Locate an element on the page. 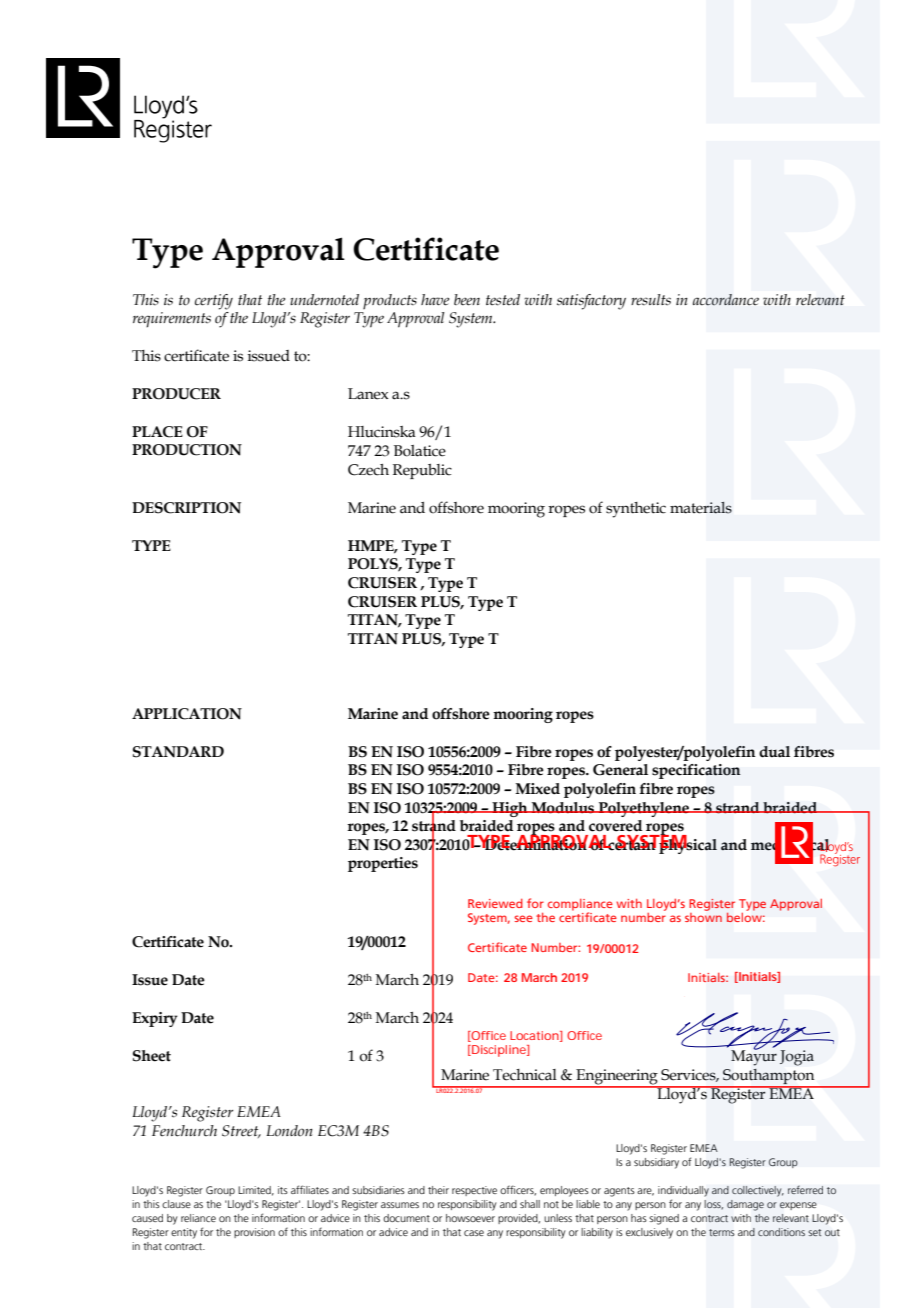  reliance is located at coordinates (198, 1218).
